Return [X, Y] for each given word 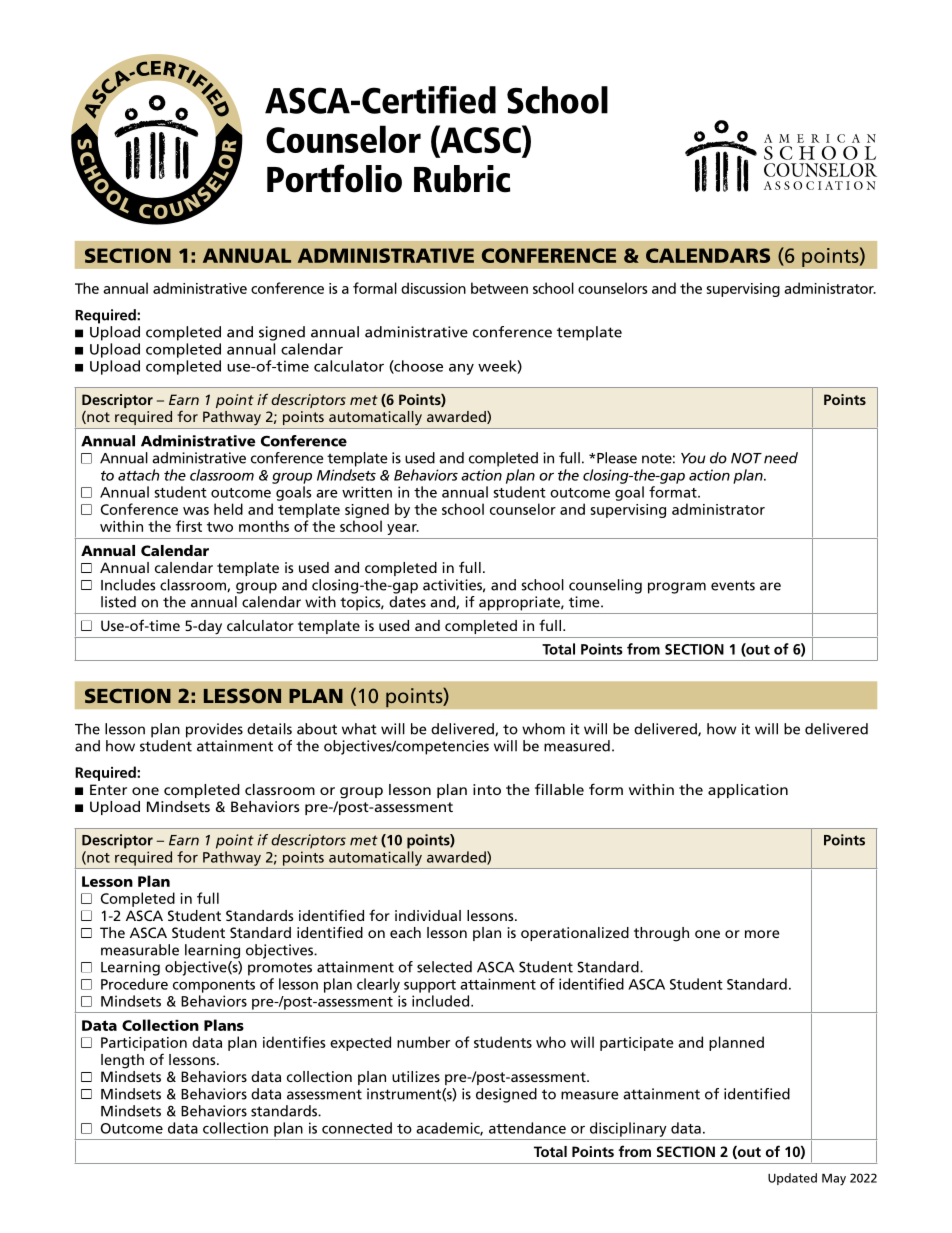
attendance [527, 1128]
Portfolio [334, 178]
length [122, 1061]
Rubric [462, 179]
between [499, 288]
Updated [792, 1179]
